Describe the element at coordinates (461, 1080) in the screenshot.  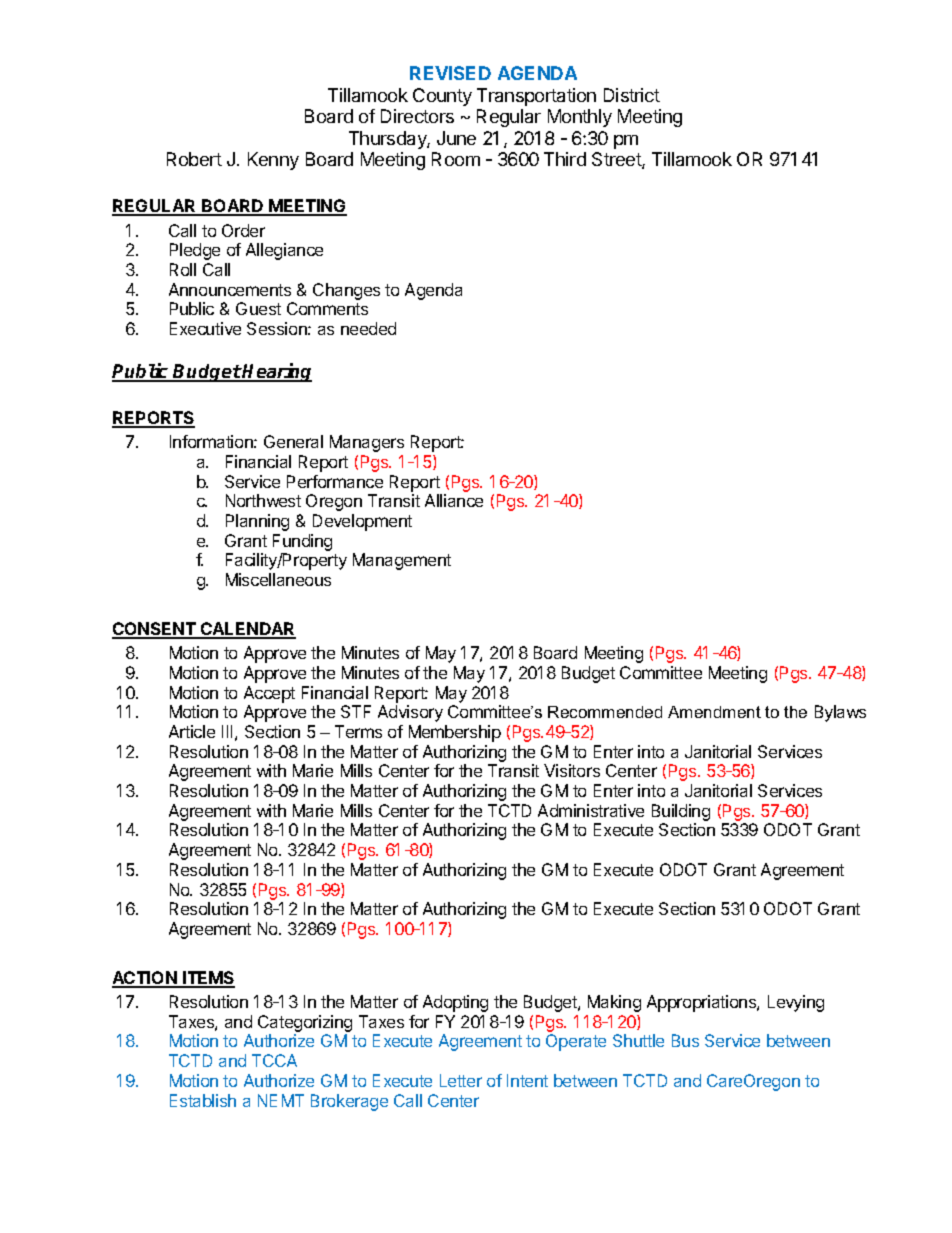
I see `Letter` at that location.
